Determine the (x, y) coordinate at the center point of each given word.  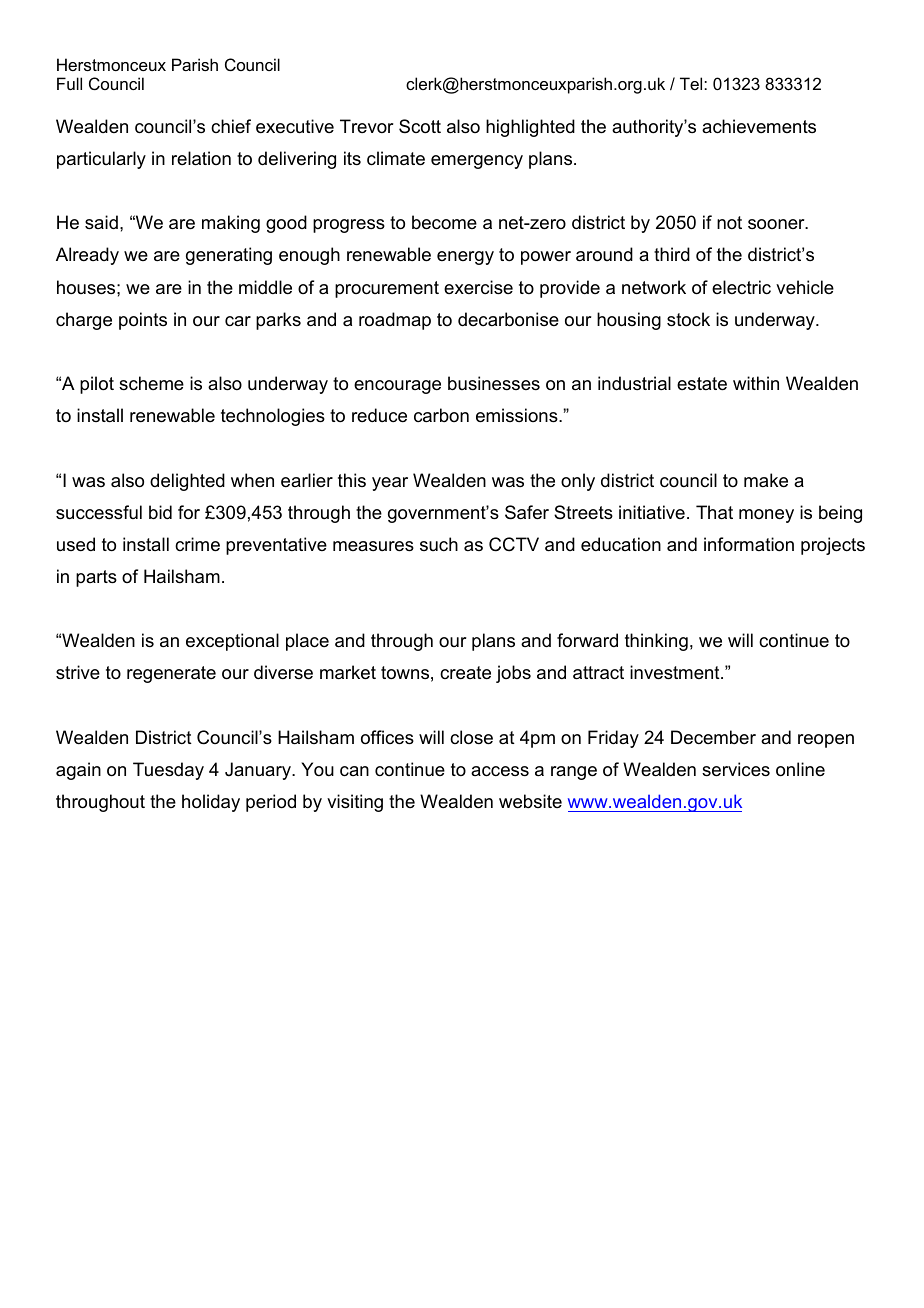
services (736, 769)
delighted (187, 482)
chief (231, 126)
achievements (759, 126)
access (500, 771)
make (766, 480)
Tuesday (168, 771)
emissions (518, 415)
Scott (420, 126)
